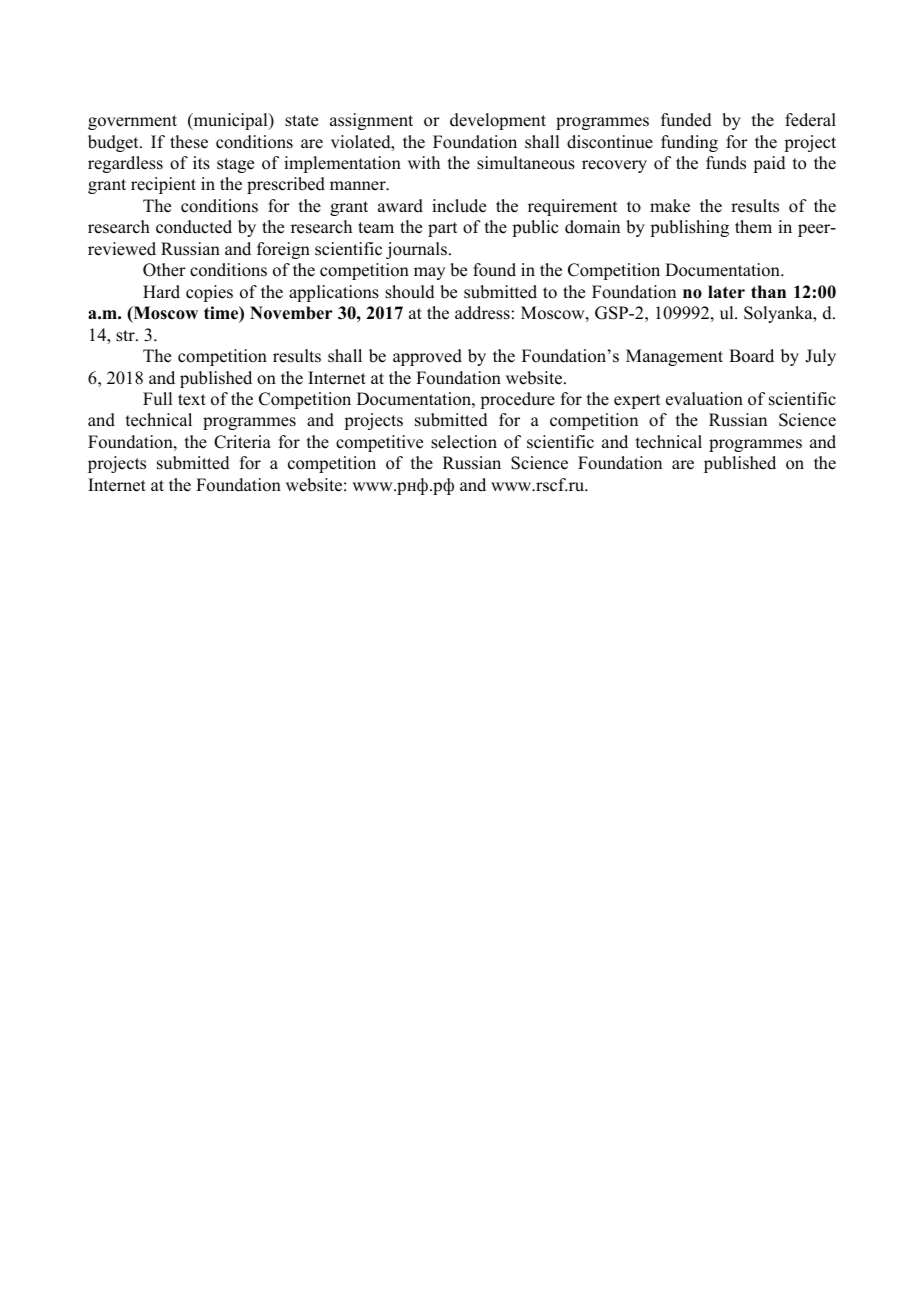 The image size is (924, 1308). What do you see at coordinates (753, 227) in the screenshot?
I see `them` at bounding box center [753, 227].
